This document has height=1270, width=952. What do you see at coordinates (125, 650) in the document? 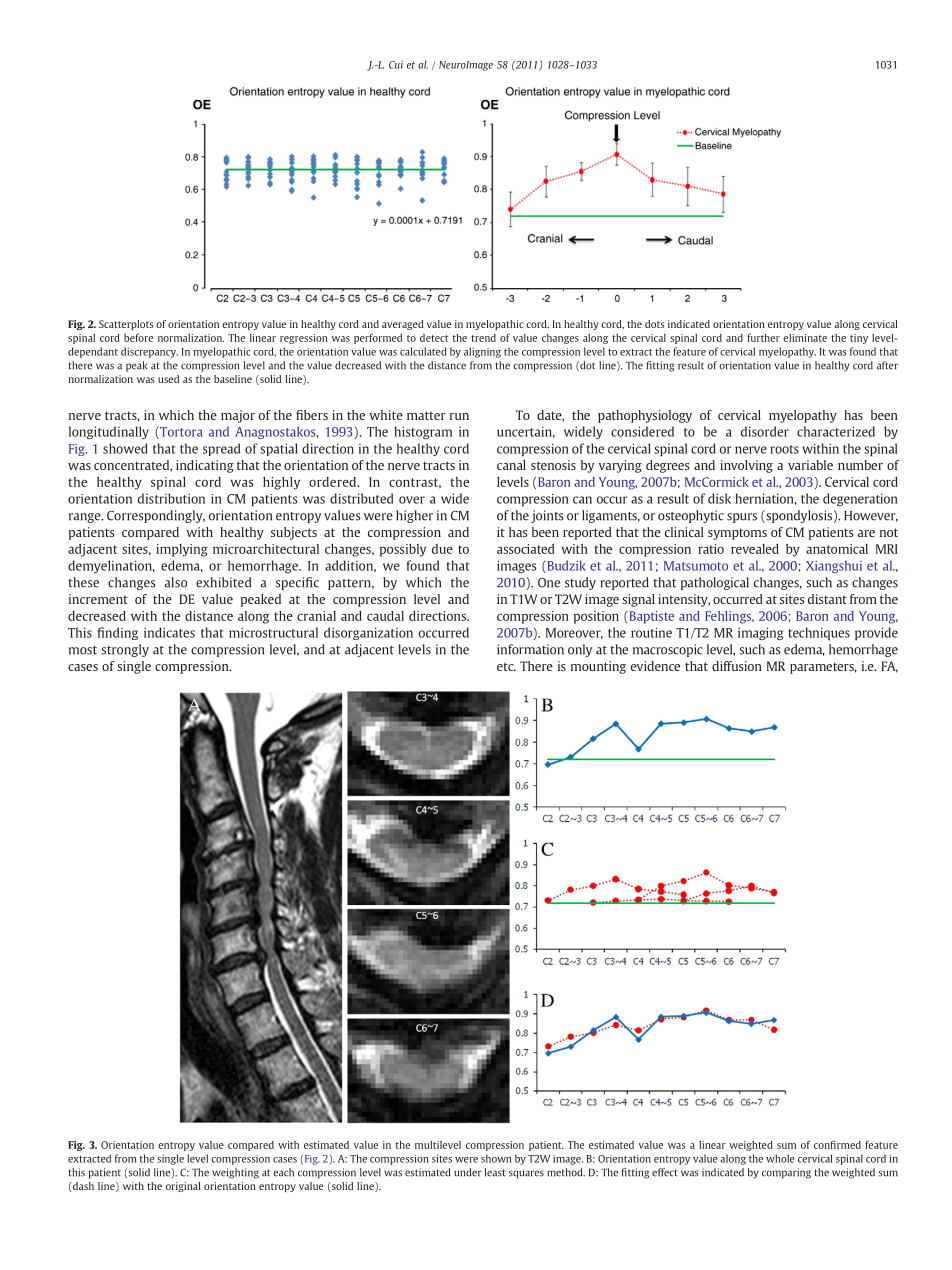
I see `strongly` at bounding box center [125, 650].
